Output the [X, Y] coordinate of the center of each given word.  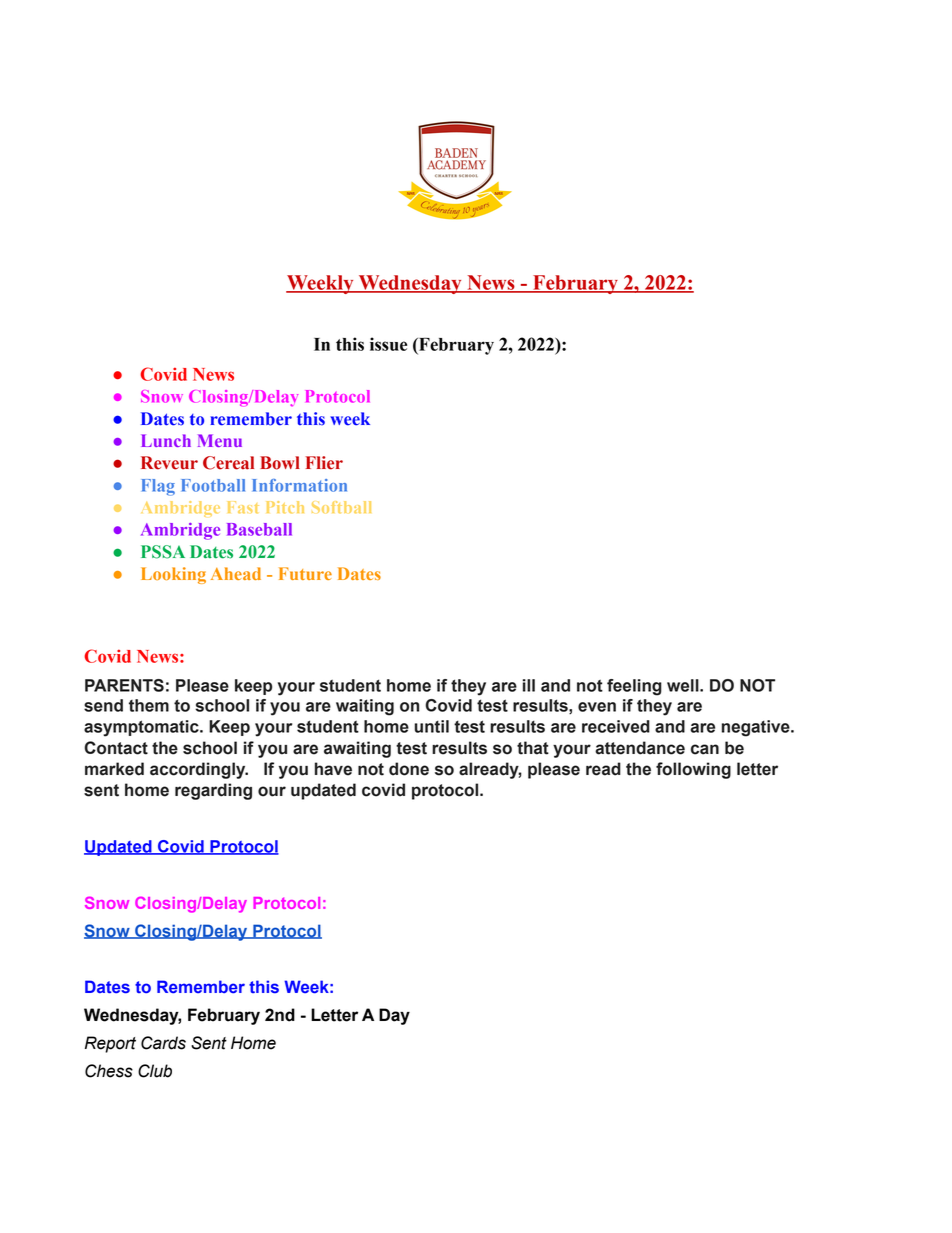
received [616, 726]
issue [388, 344]
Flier [324, 463]
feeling [634, 687]
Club [155, 1071]
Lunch [166, 440]
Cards [163, 1043]
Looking [173, 575]
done [409, 769]
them [149, 705]
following [693, 770]
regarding [213, 791]
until [431, 726]
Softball [341, 507]
